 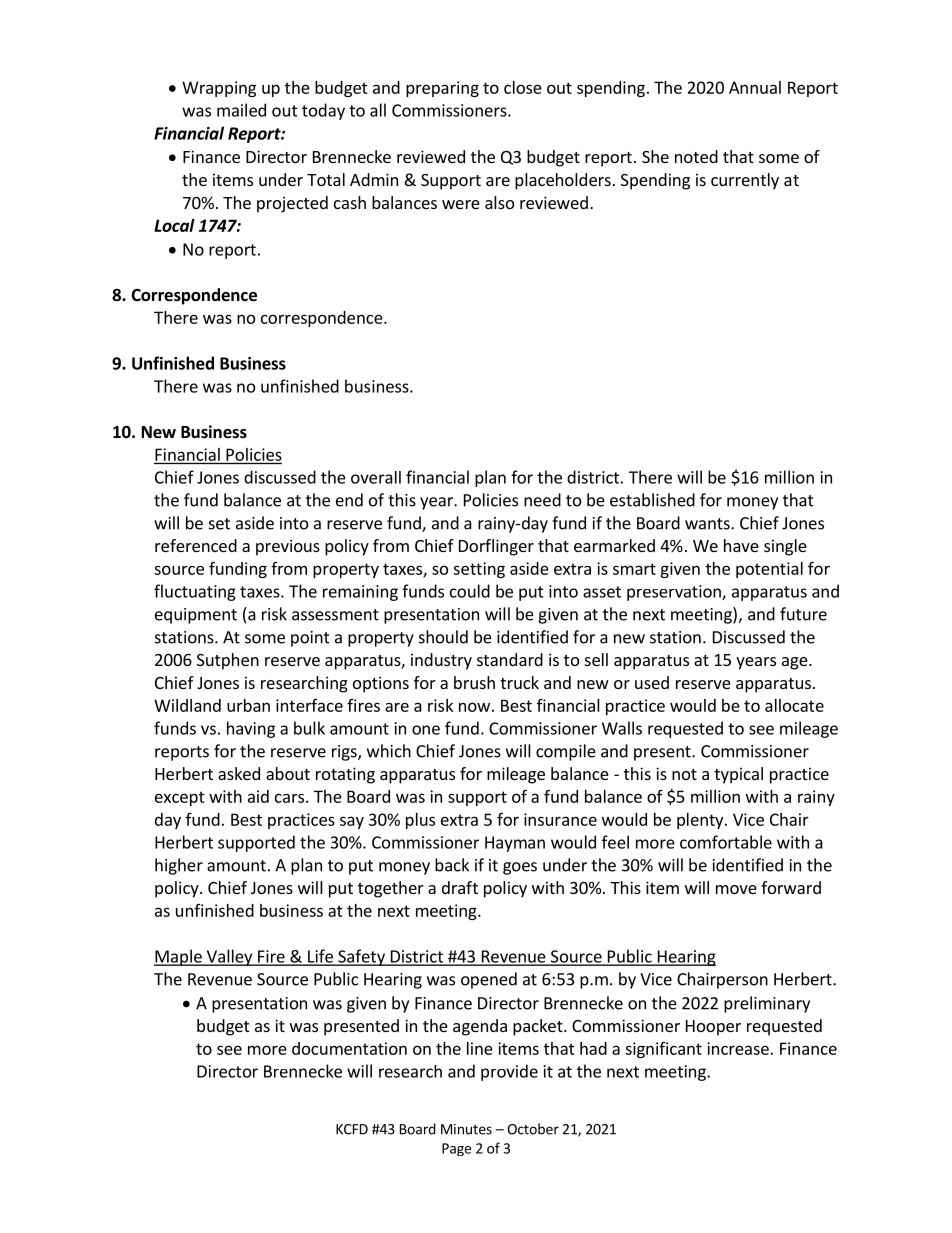 What do you see at coordinates (738, 1048) in the screenshot?
I see `increase` at bounding box center [738, 1048].
